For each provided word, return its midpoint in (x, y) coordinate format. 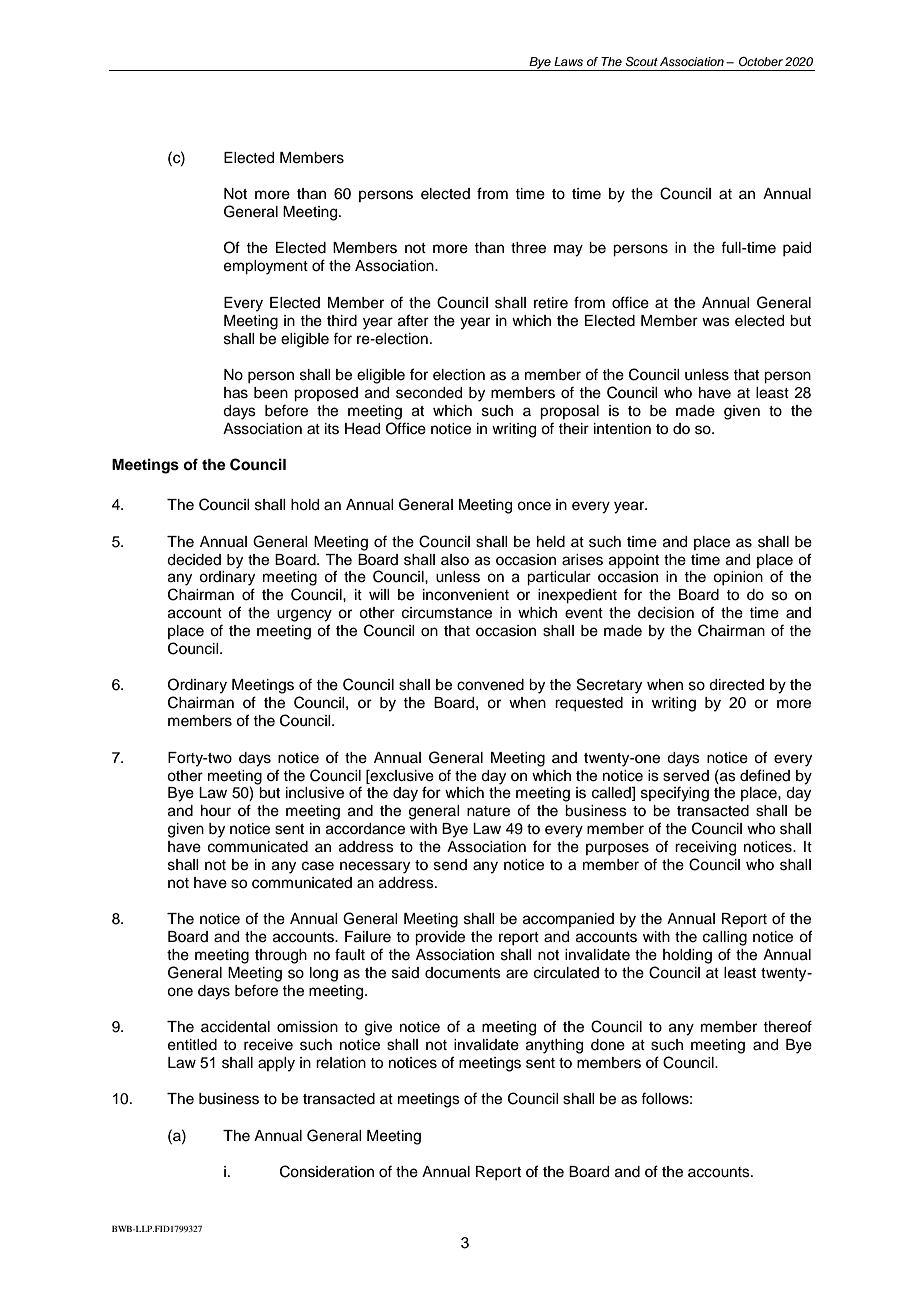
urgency (304, 615)
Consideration (327, 1171)
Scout (641, 62)
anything (554, 1046)
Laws (568, 61)
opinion (738, 578)
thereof (787, 1026)
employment (266, 267)
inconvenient (466, 595)
